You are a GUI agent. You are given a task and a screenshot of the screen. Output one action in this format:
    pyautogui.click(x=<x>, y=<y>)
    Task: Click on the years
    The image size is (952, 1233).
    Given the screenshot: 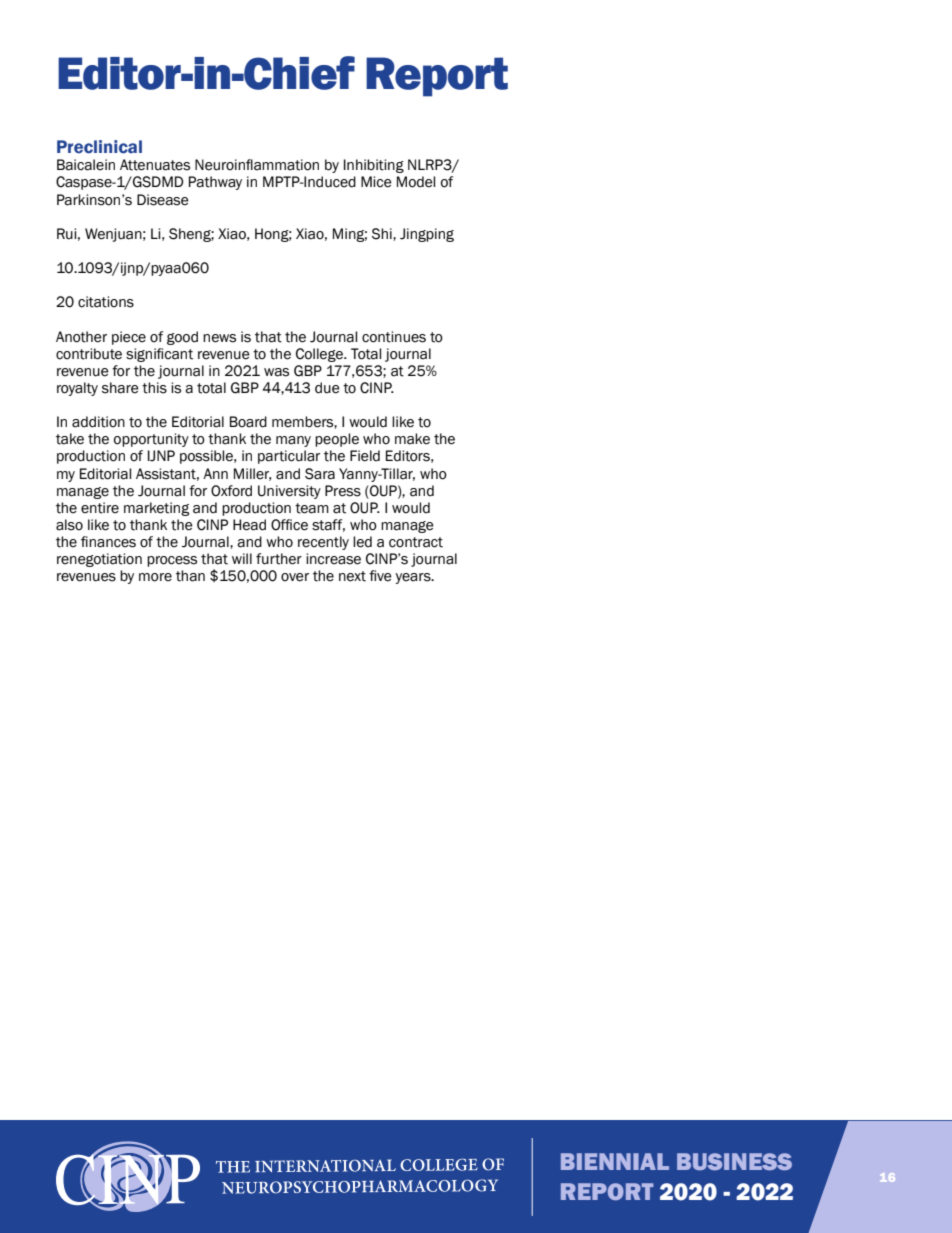 What is the action you would take?
    pyautogui.click(x=414, y=578)
